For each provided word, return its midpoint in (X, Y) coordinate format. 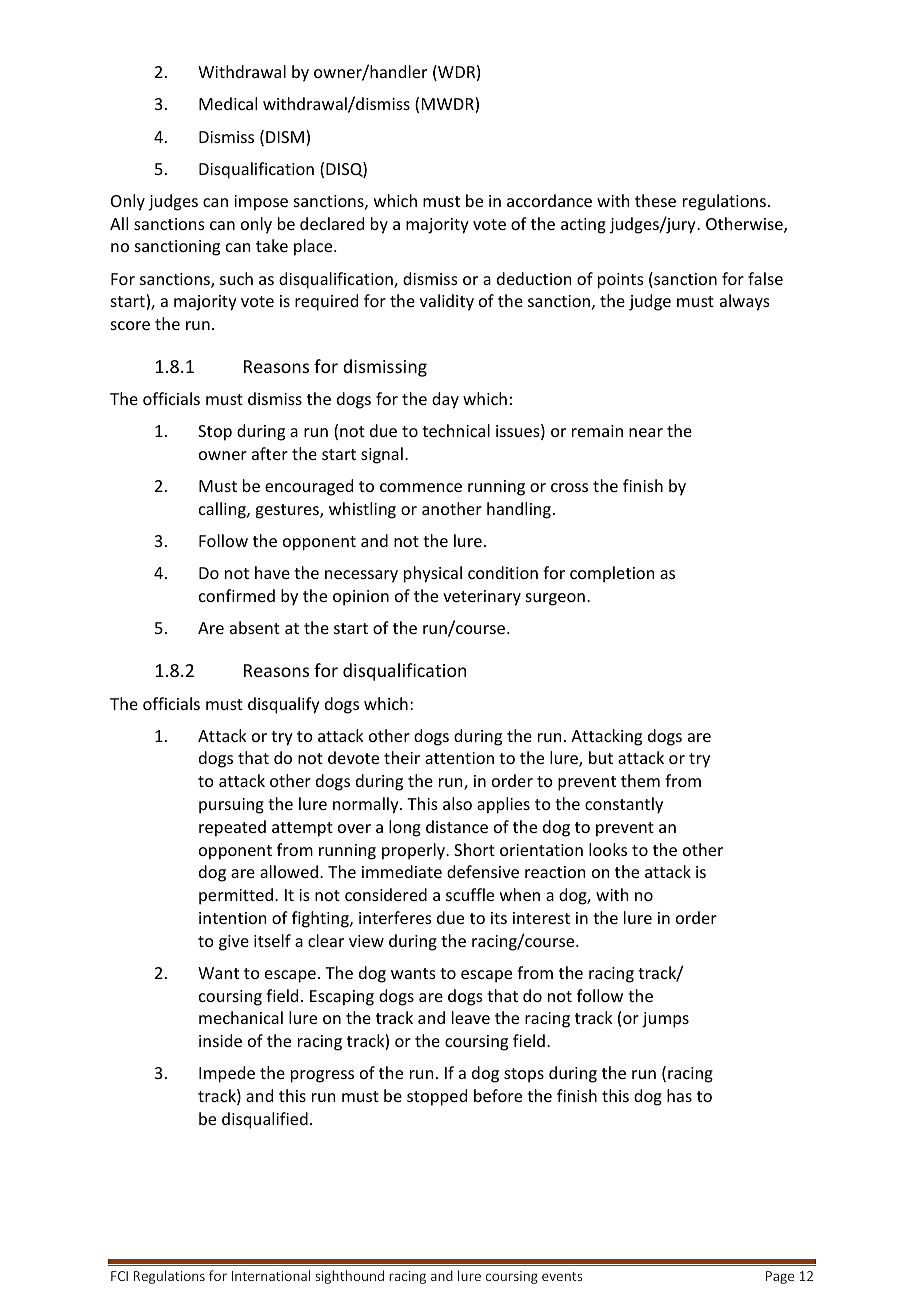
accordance (549, 200)
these (655, 200)
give (234, 943)
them (640, 780)
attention (459, 758)
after (270, 453)
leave (471, 1017)
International (271, 1275)
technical (456, 430)
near (646, 432)
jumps (665, 1020)
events (562, 1276)
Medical (228, 103)
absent (255, 627)
